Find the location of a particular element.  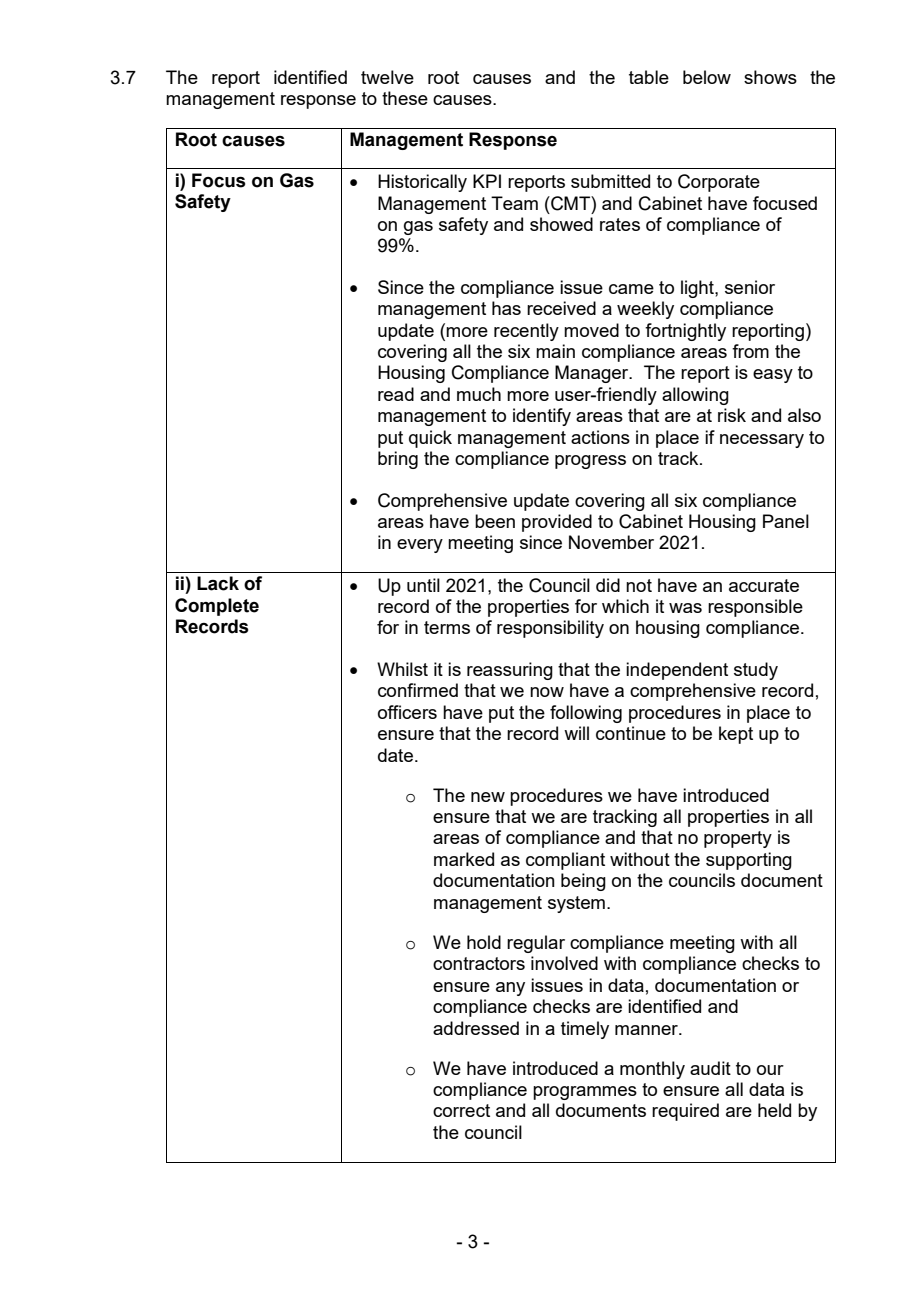

kept is located at coordinates (736, 735).
